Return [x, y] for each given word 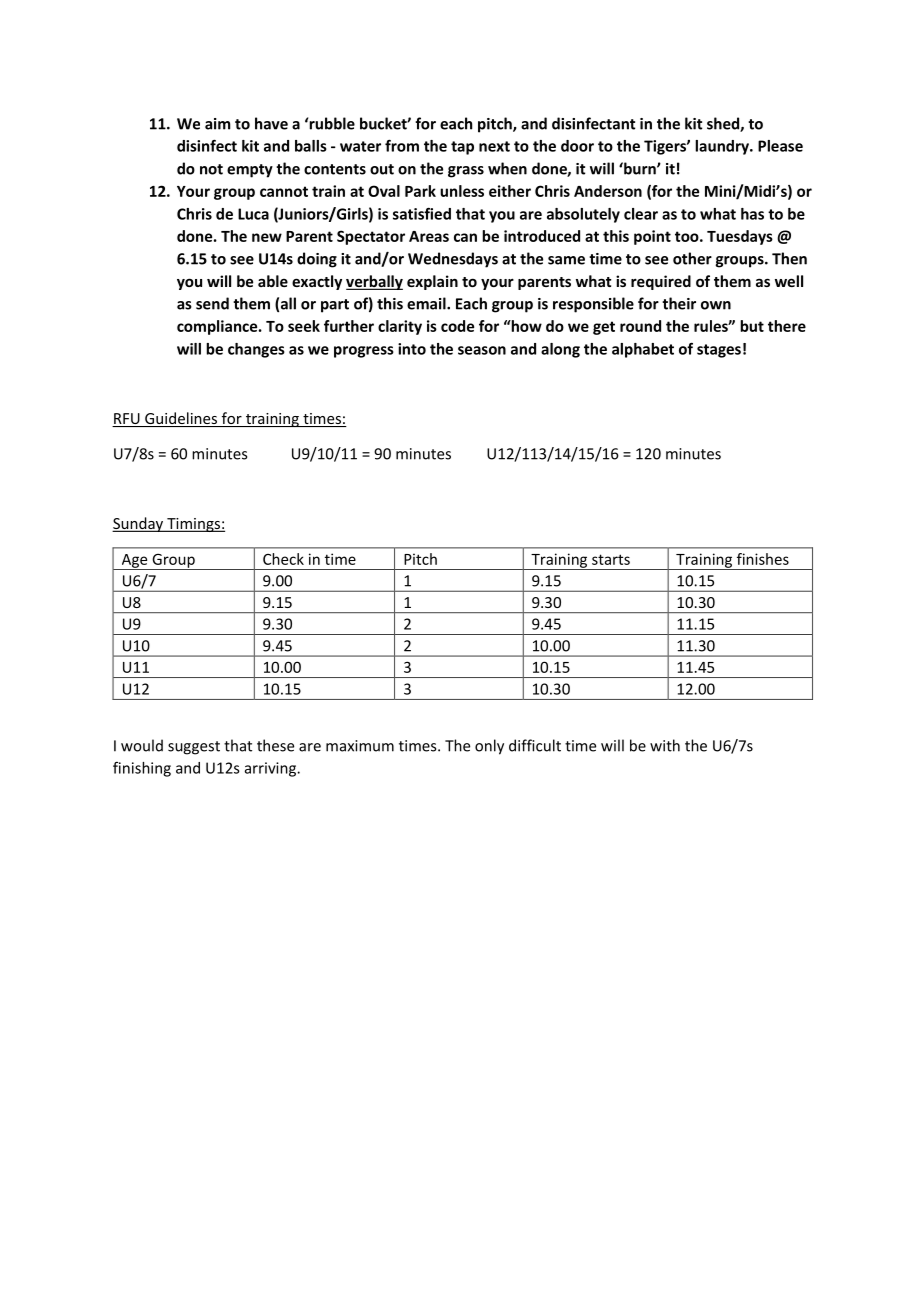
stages [719, 351]
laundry [723, 147]
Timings [193, 525]
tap [462, 148]
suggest [194, 748]
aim [217, 124]
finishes [763, 559]
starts [611, 559]
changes [256, 350]
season [482, 350]
